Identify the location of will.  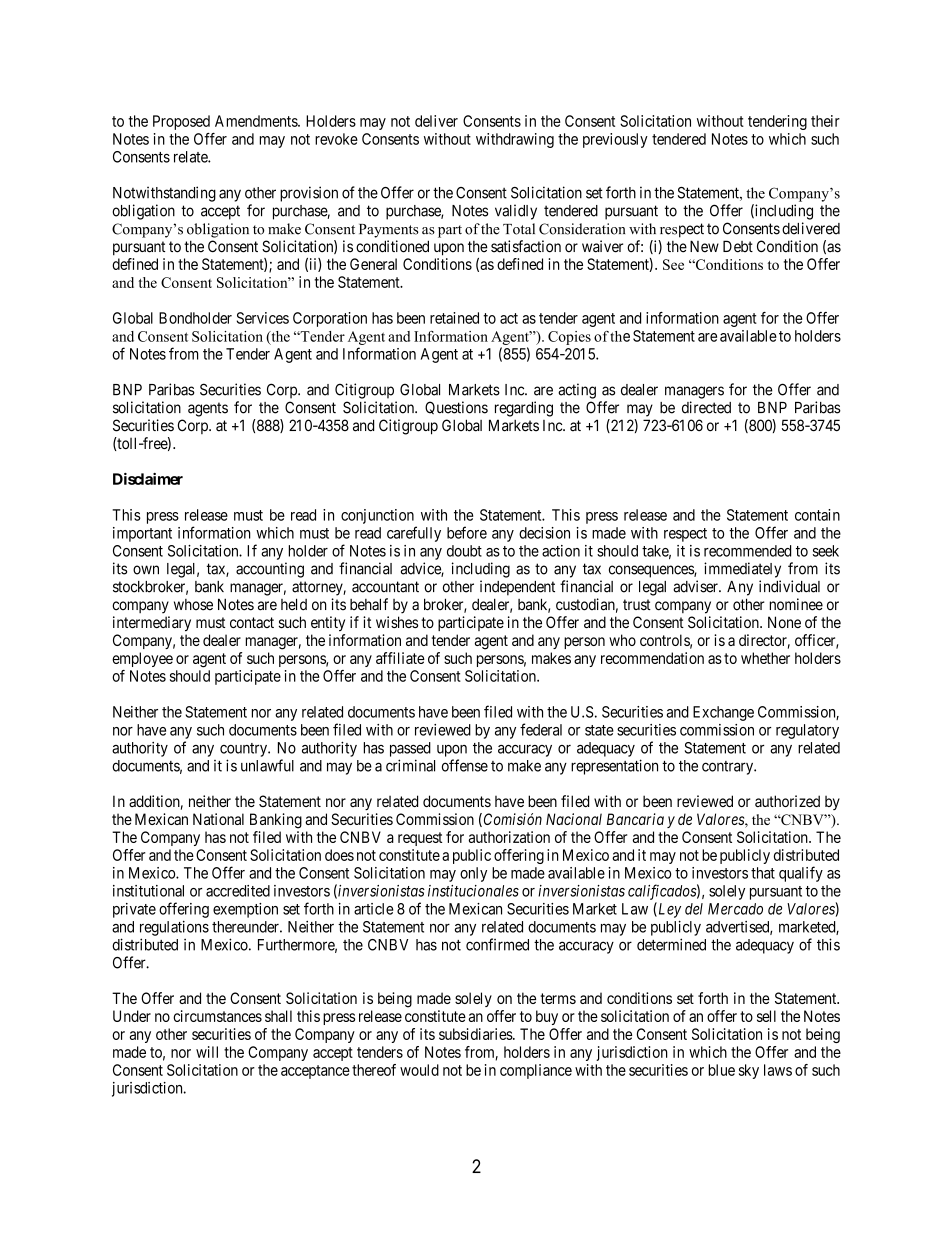
(207, 1052).
